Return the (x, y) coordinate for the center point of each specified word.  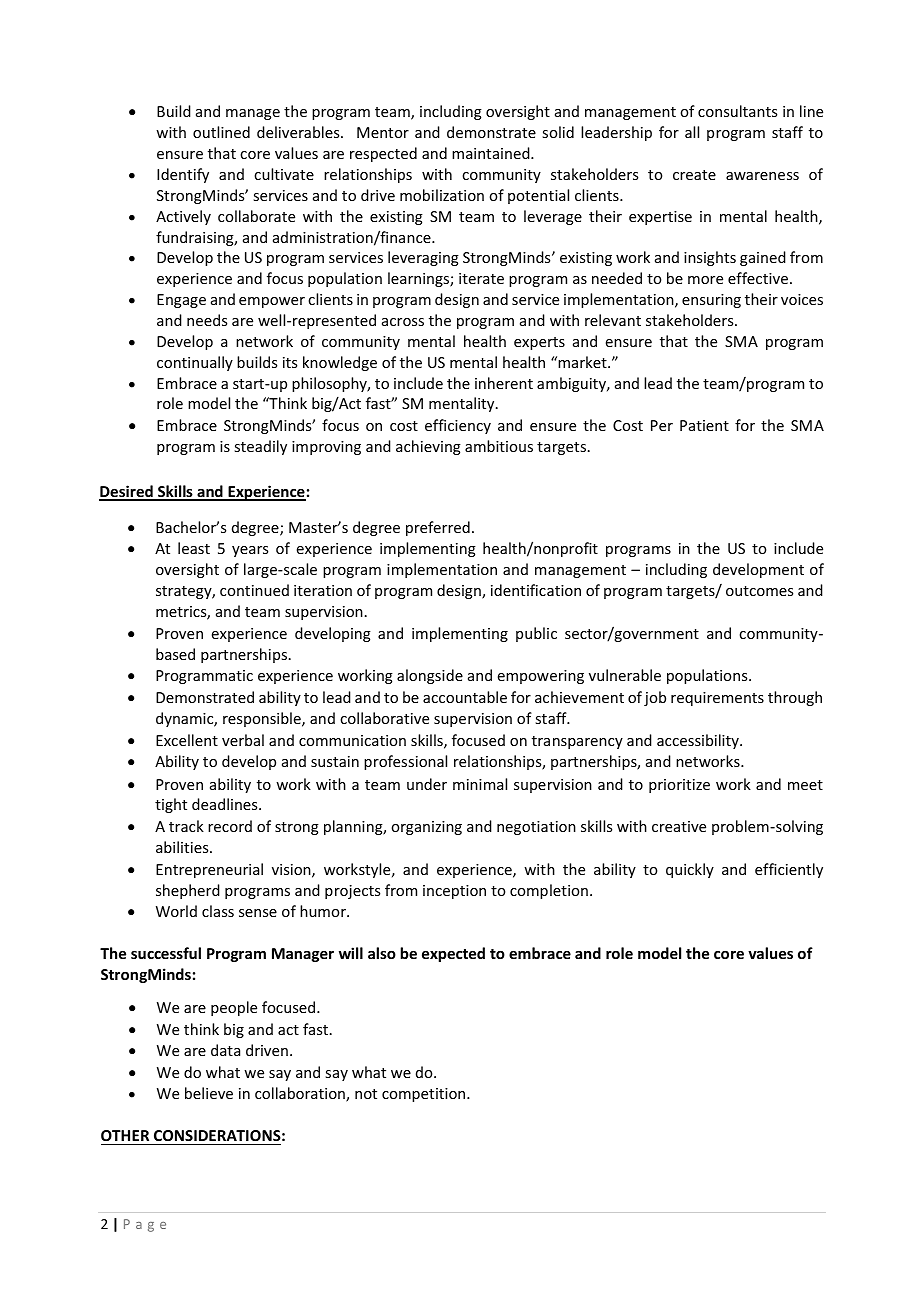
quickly (690, 870)
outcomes (759, 591)
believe (209, 1093)
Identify (183, 175)
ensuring (711, 301)
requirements (717, 699)
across (403, 322)
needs (207, 320)
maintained (492, 153)
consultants (737, 111)
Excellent (187, 740)
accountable (465, 697)
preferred (438, 528)
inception (454, 892)
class (218, 911)
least (194, 548)
